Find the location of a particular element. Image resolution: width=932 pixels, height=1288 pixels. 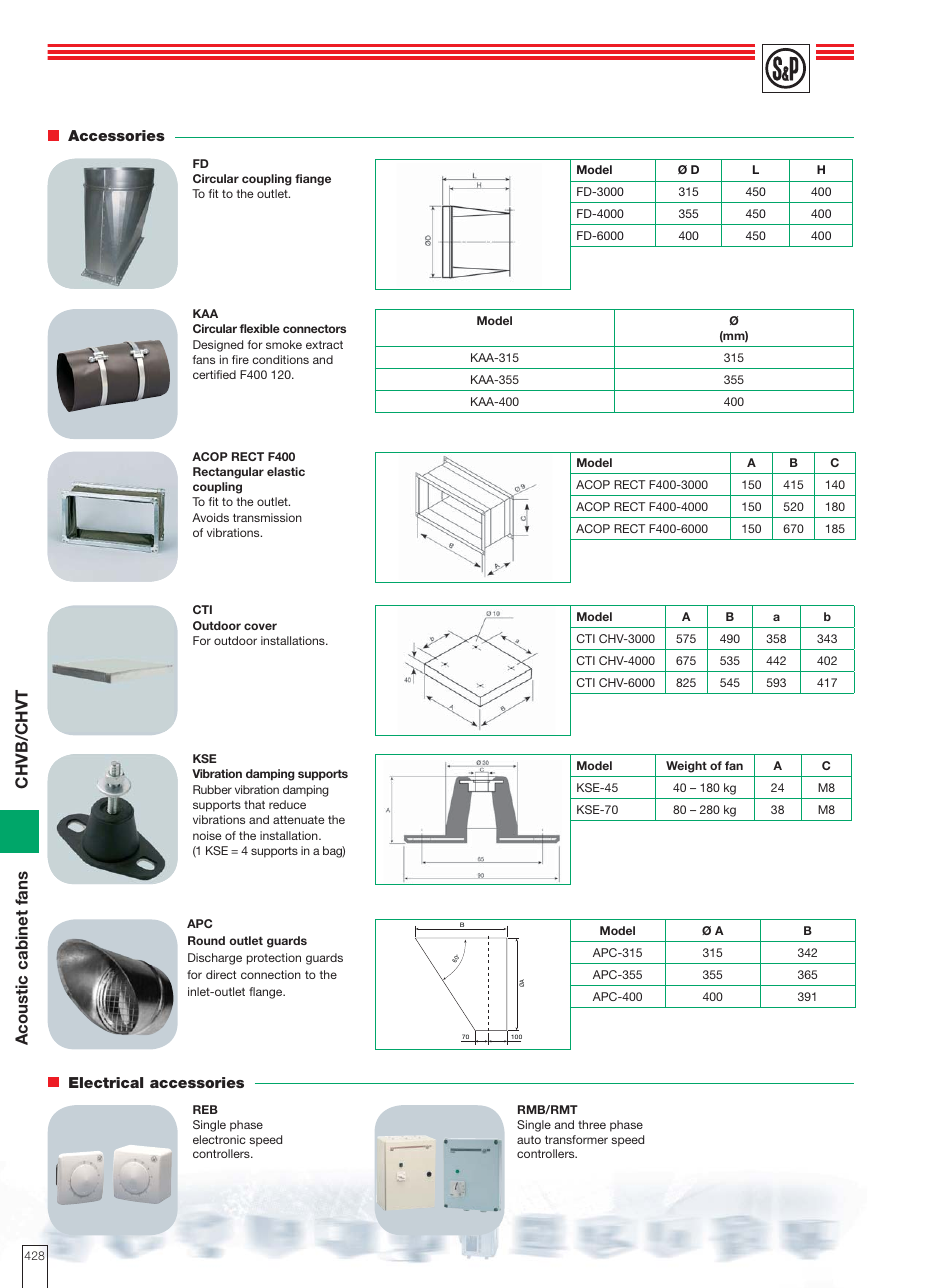

Designed is located at coordinates (218, 346).
